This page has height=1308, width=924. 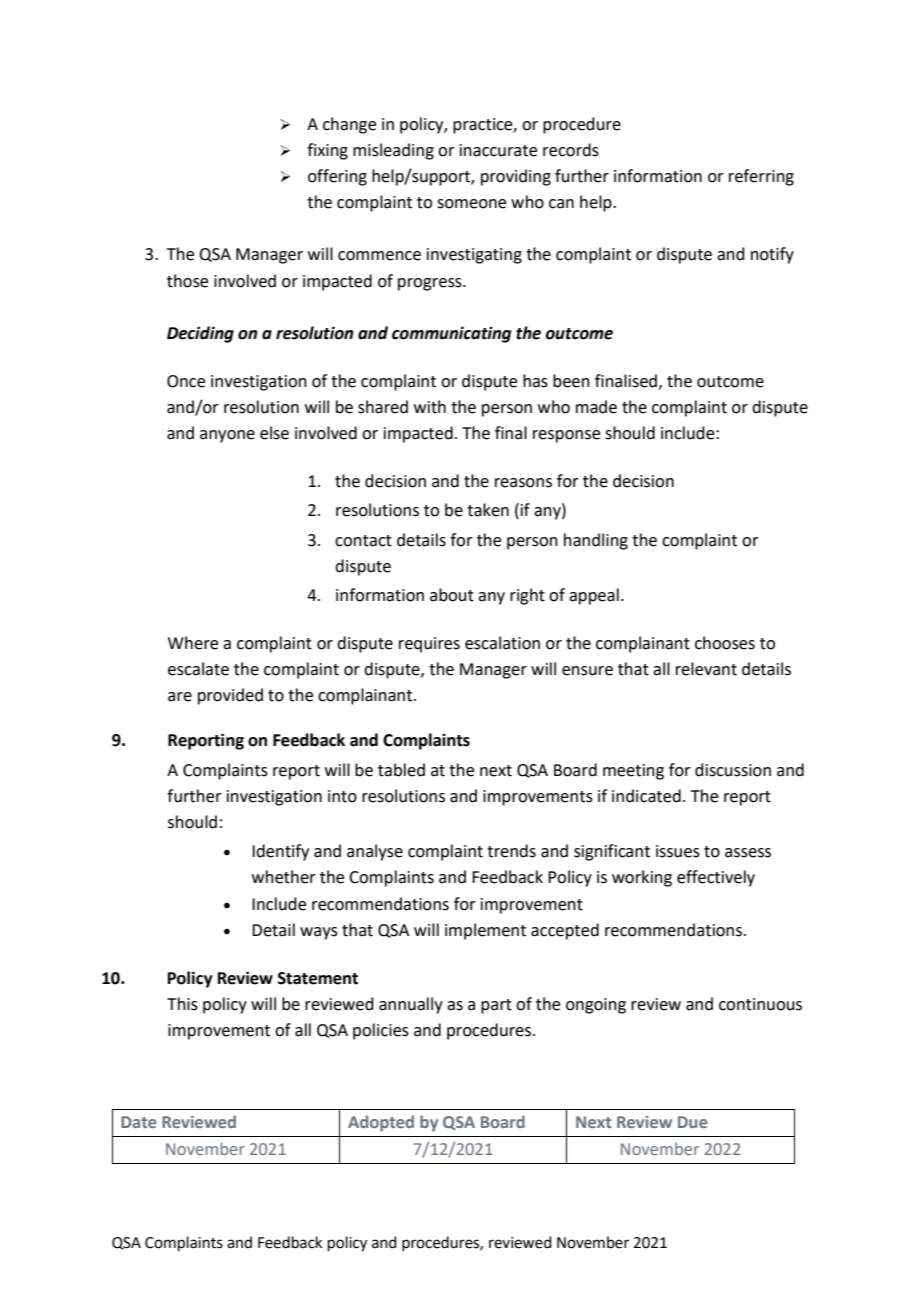 I want to click on referring, so click(x=761, y=177).
